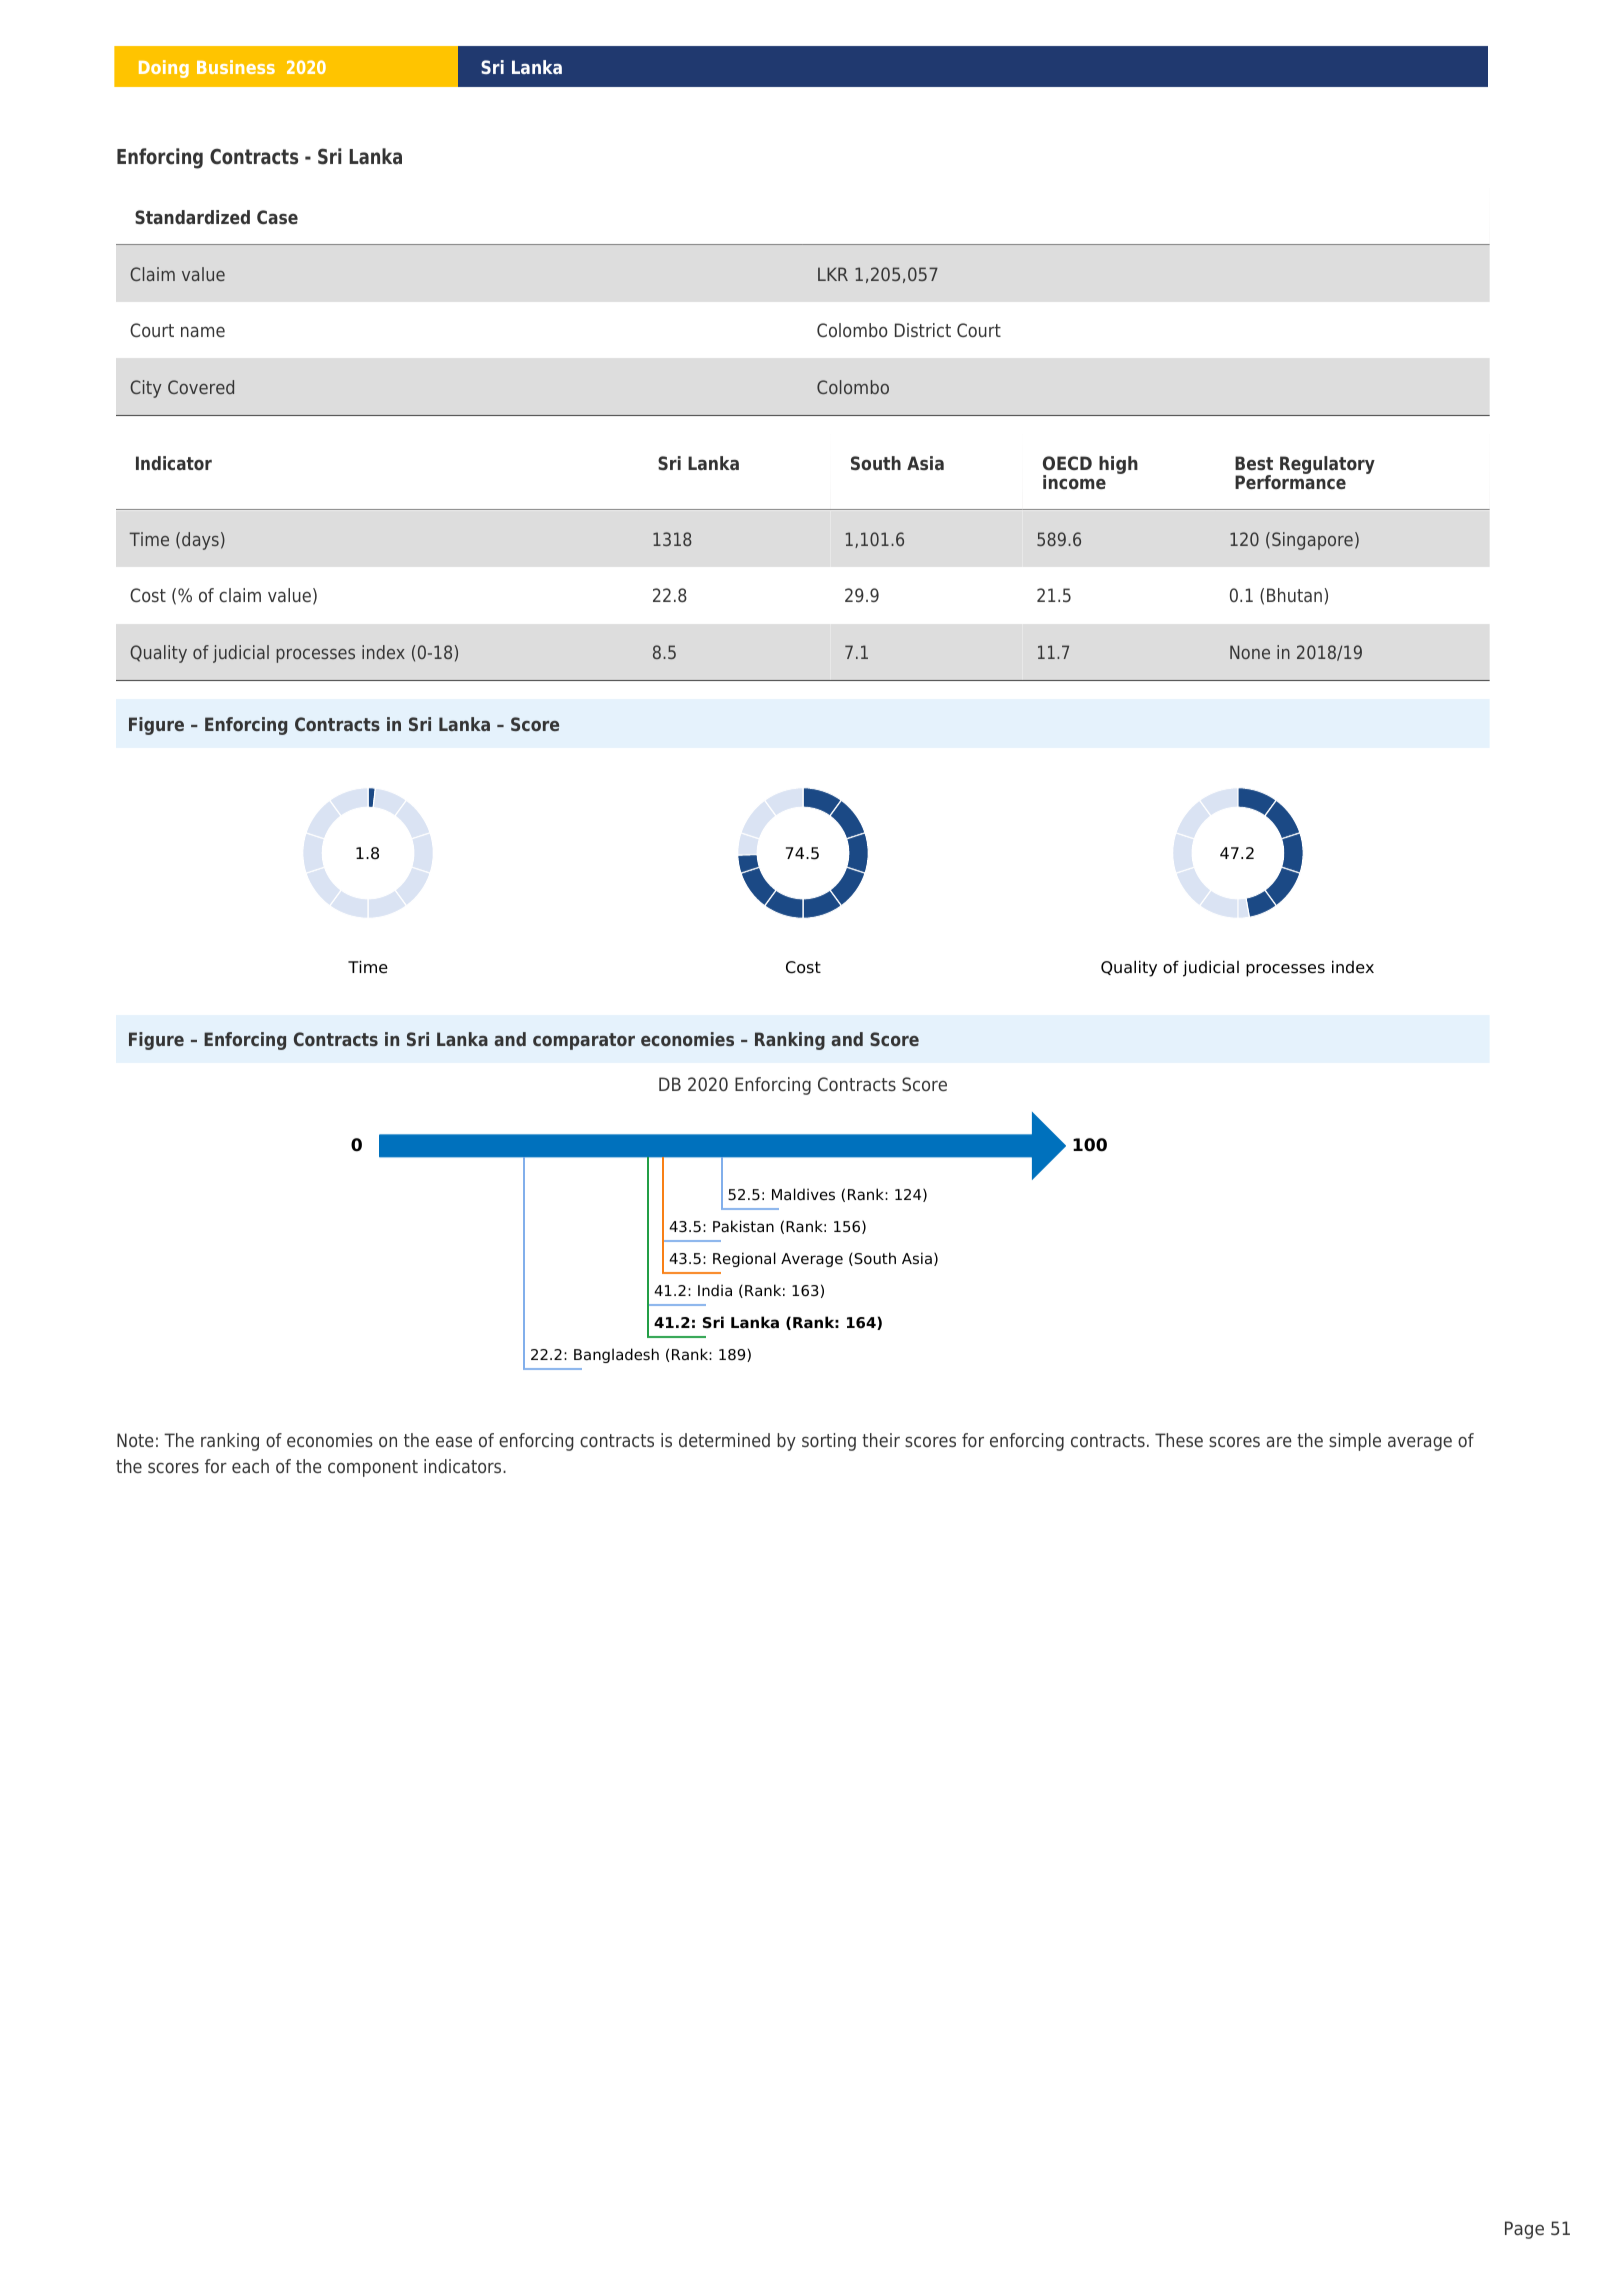 This screenshot has width=1606, height=2271. What do you see at coordinates (584, 1041) in the screenshot?
I see `comparator` at bounding box center [584, 1041].
